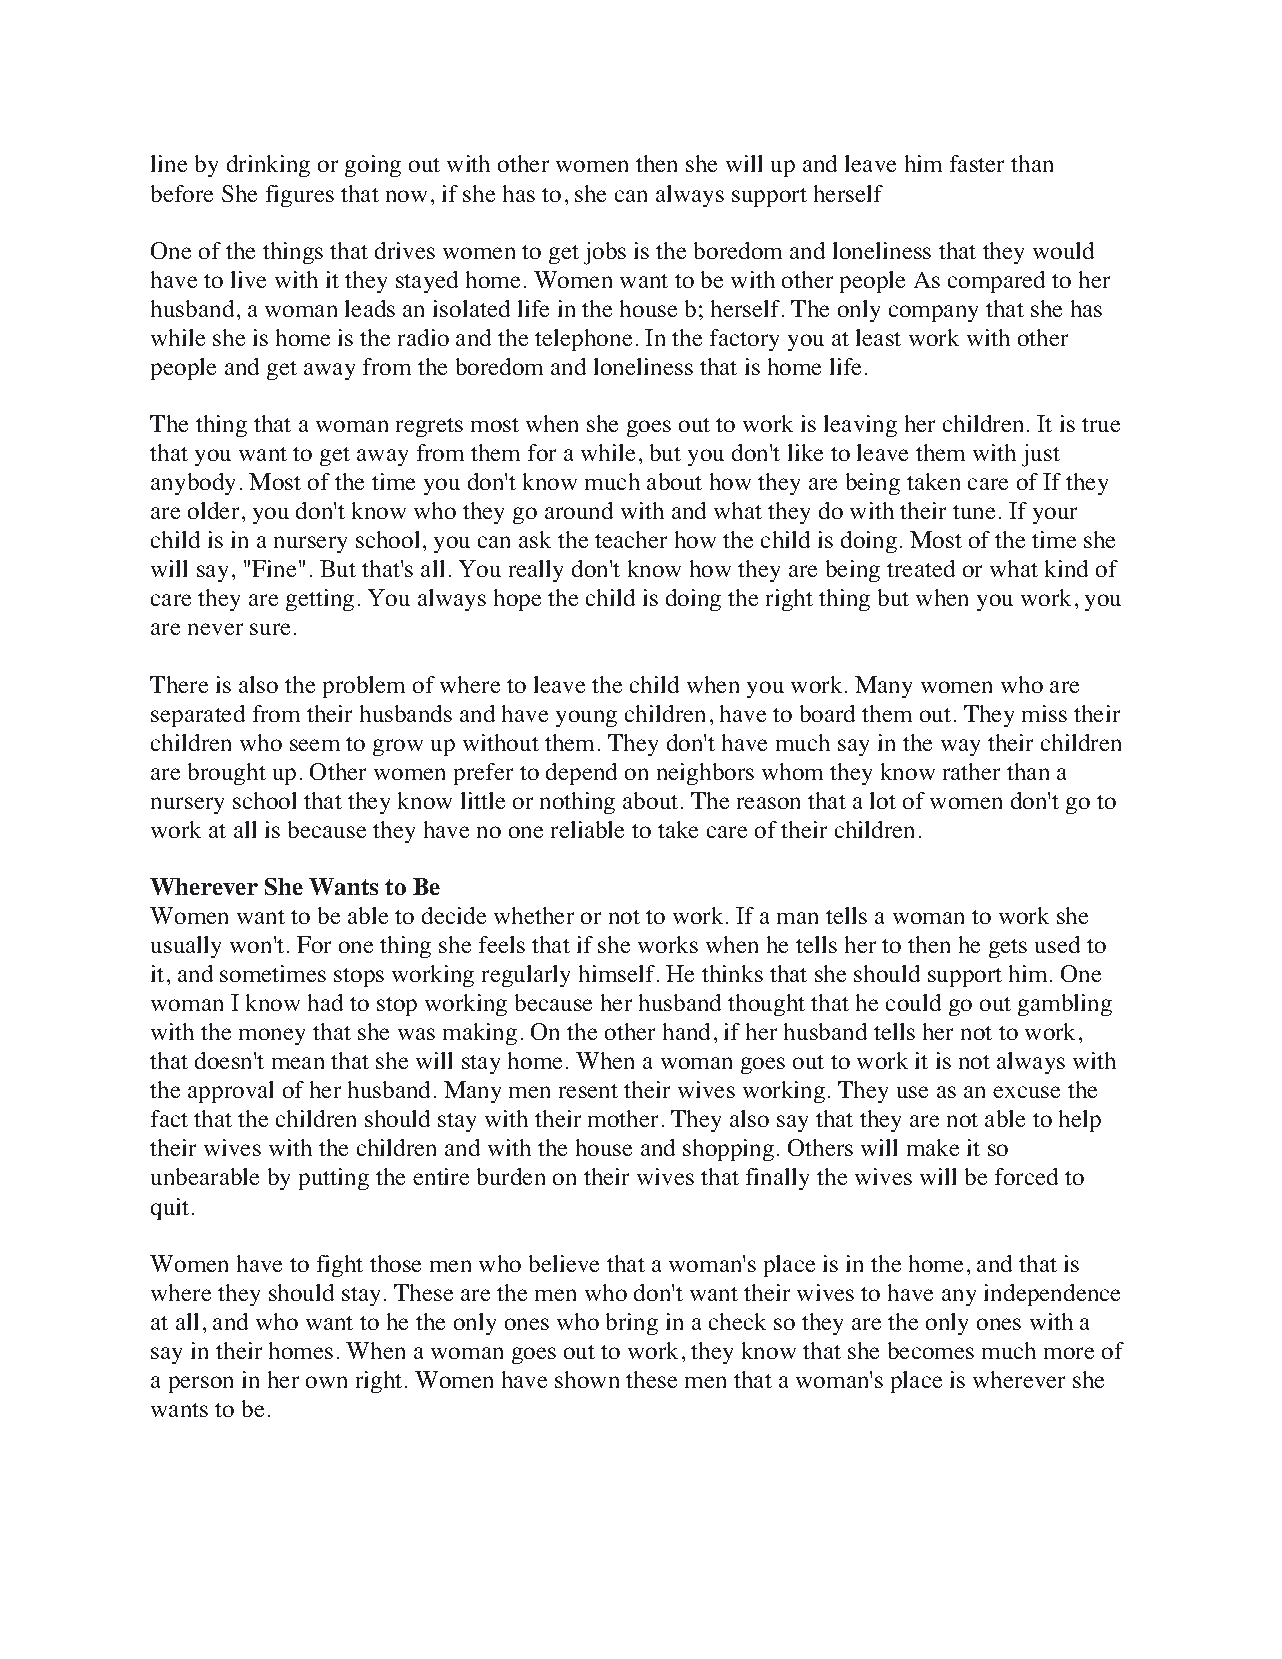 The height and width of the image is (1659, 1282). What do you see at coordinates (705, 774) in the image?
I see `neighbors` at bounding box center [705, 774].
